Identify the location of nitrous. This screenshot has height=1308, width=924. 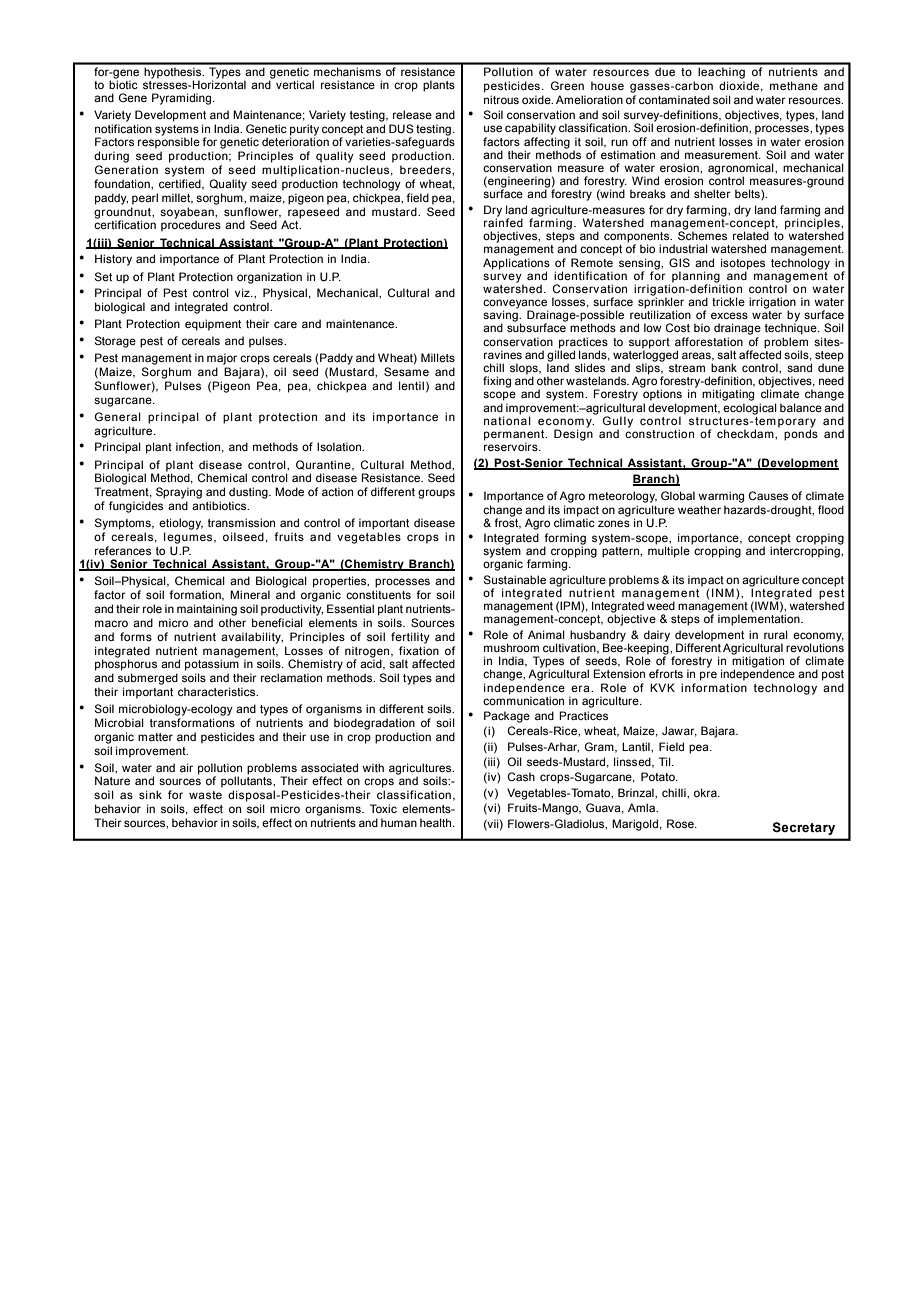
(501, 99).
